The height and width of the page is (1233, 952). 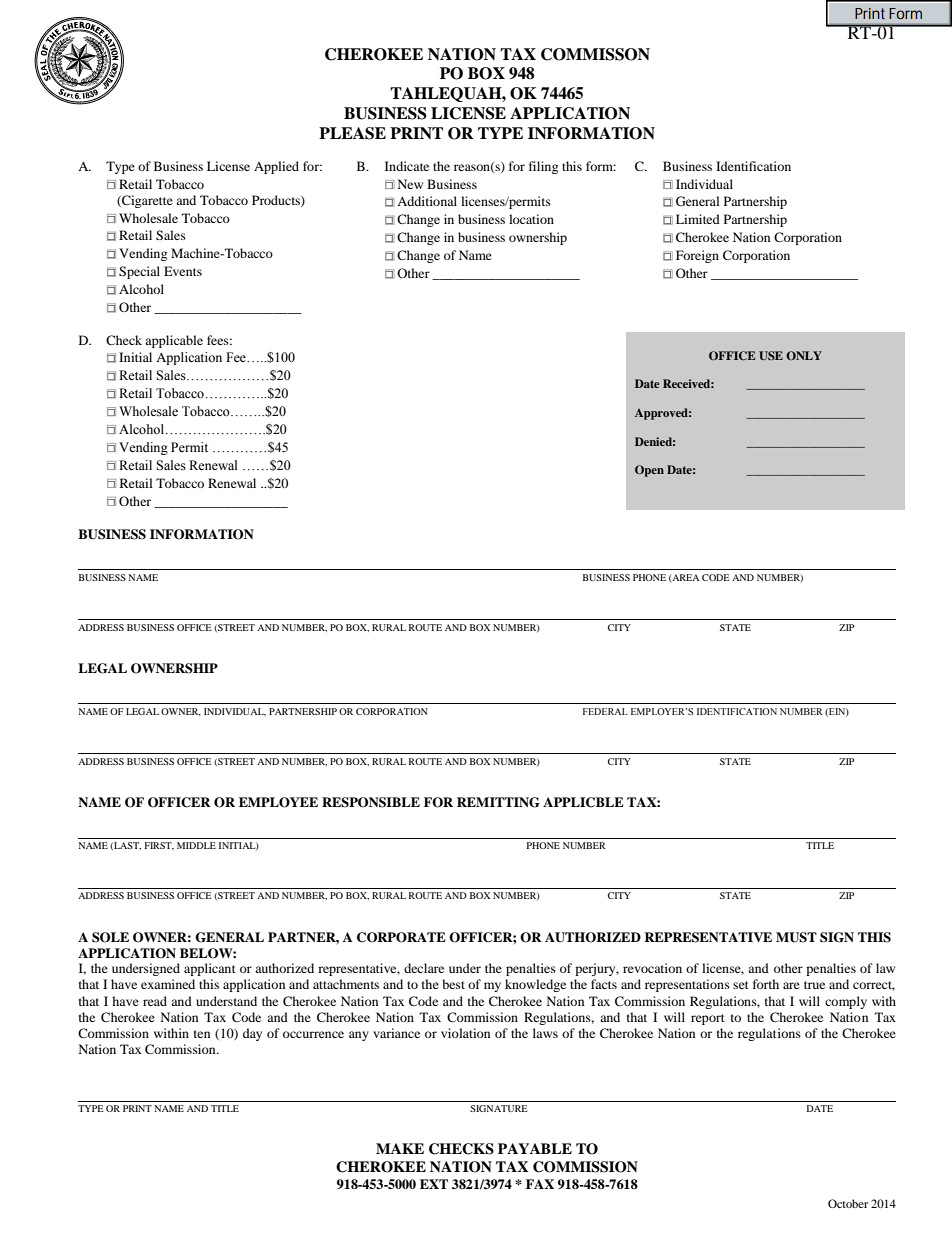 I want to click on ten, so click(x=202, y=1034).
